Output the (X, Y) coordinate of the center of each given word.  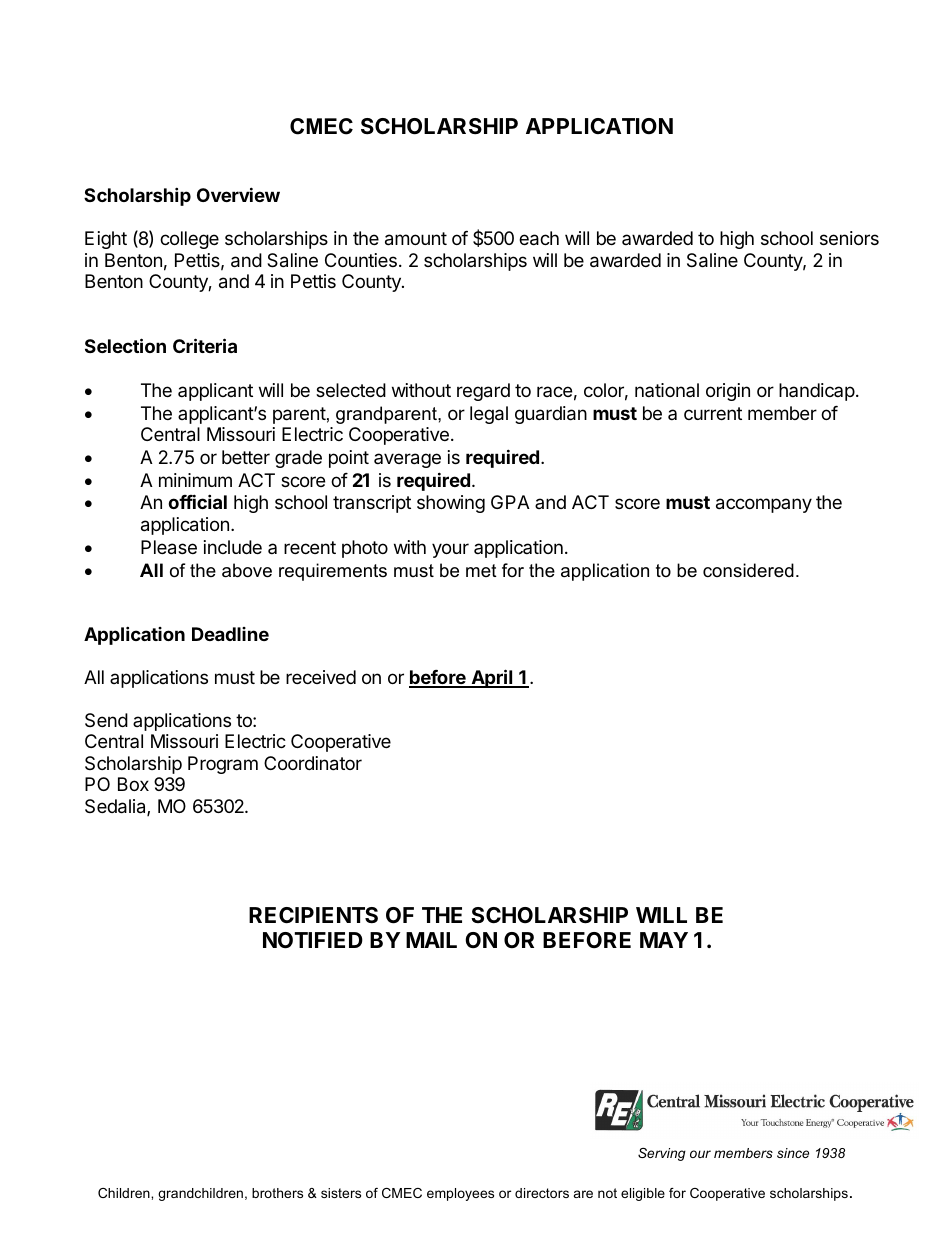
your (450, 550)
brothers (277, 1193)
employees (460, 1194)
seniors (849, 238)
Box (133, 784)
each (539, 238)
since (793, 1153)
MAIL (431, 940)
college (189, 240)
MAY (664, 940)
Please (169, 547)
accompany (764, 505)
